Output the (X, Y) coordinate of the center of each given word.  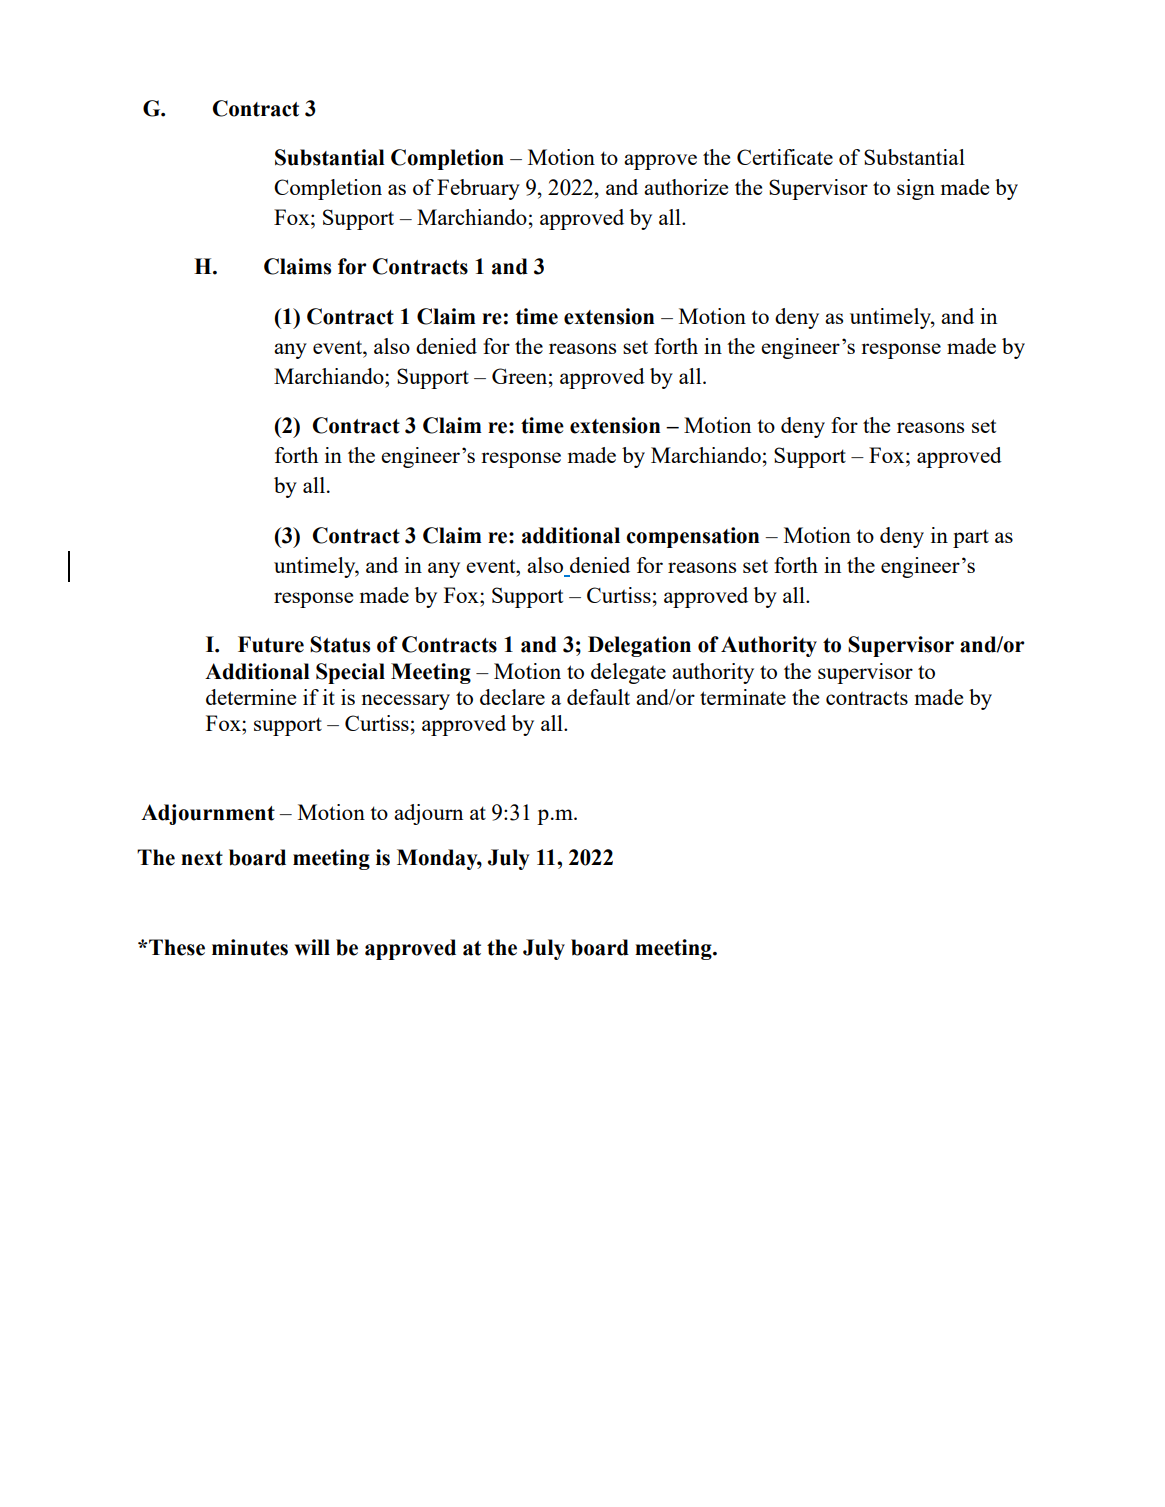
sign (916, 189)
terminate (743, 697)
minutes (250, 947)
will (312, 947)
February (478, 189)
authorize (686, 187)
